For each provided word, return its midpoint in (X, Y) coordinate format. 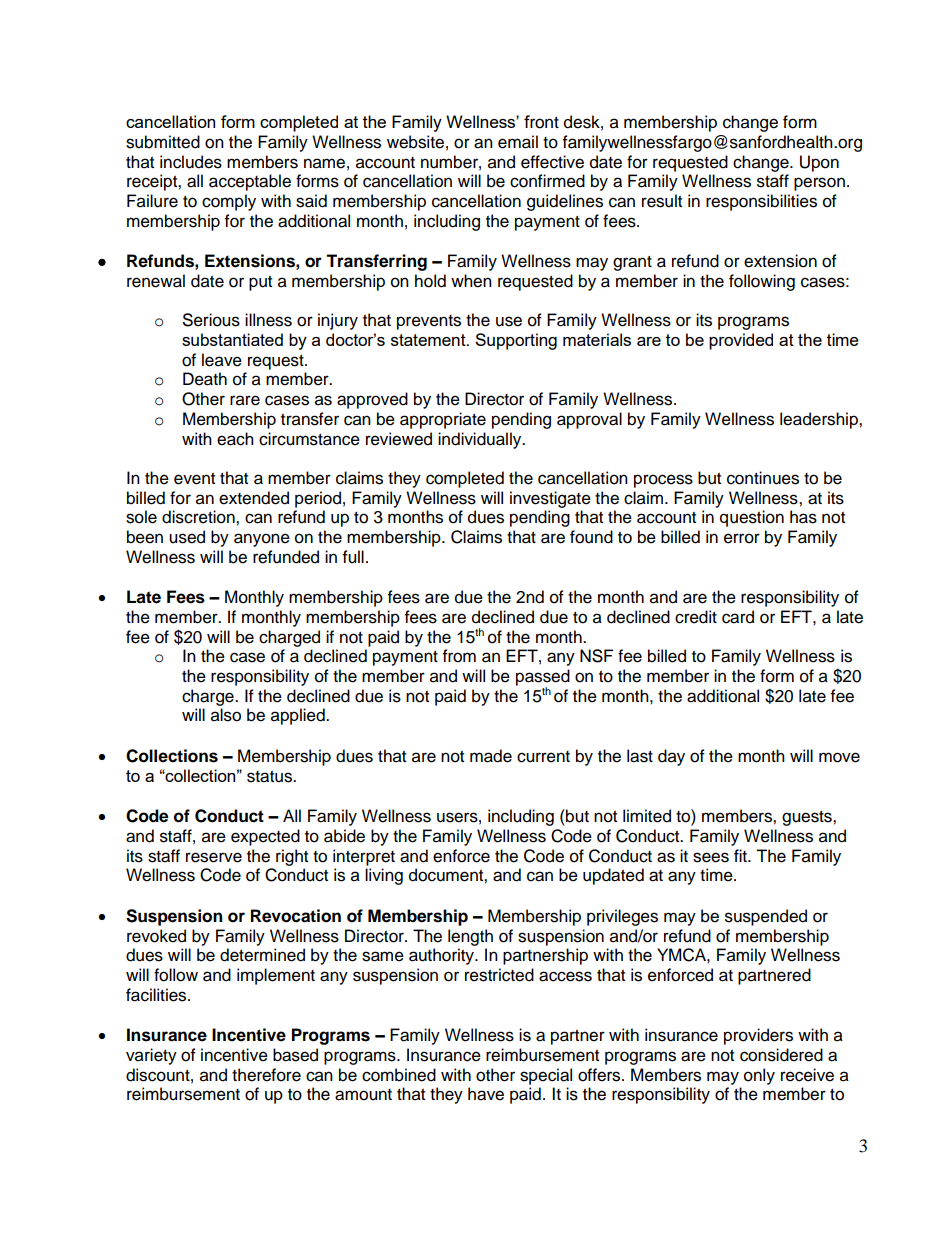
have (486, 1094)
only (759, 1076)
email (518, 142)
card (738, 617)
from (459, 656)
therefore (266, 1075)
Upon (819, 163)
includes (191, 162)
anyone (262, 540)
